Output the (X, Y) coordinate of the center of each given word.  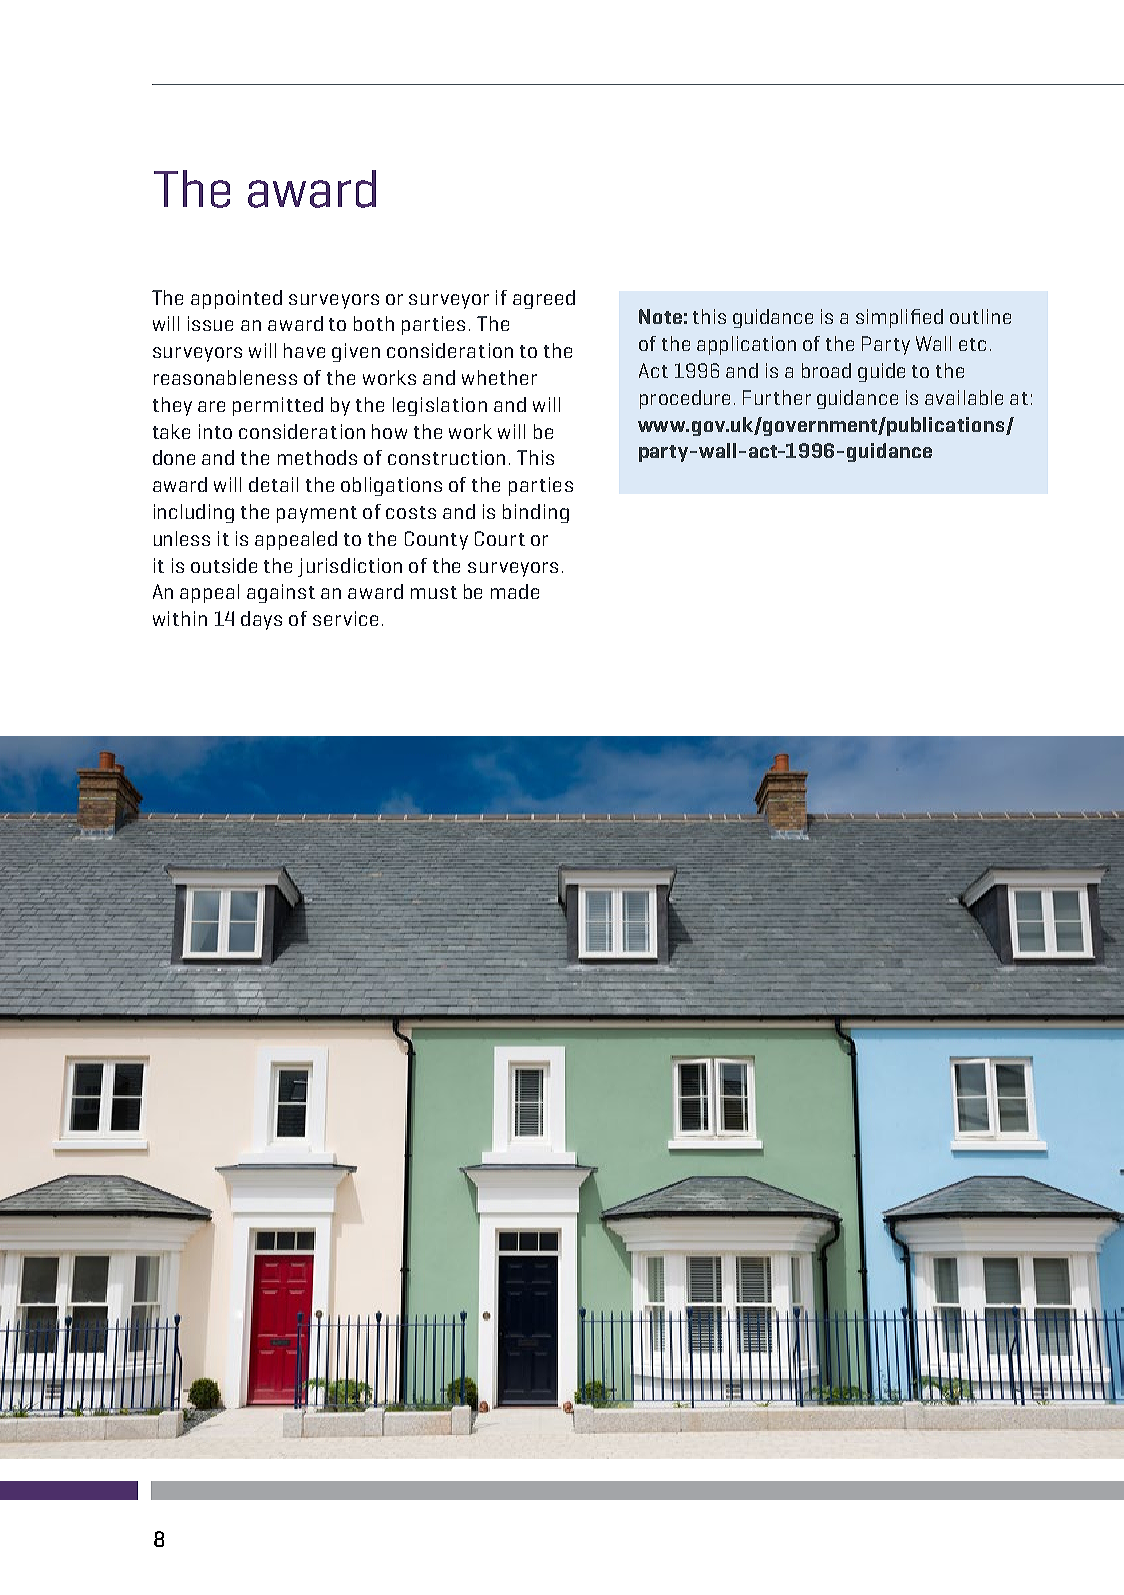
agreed (544, 299)
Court (500, 538)
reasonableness (225, 377)
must (434, 592)
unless (182, 538)
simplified (899, 318)
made (515, 591)
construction (446, 457)
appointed (236, 299)
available (964, 397)
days (261, 620)
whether (499, 377)
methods (317, 457)
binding (536, 513)
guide (881, 372)
